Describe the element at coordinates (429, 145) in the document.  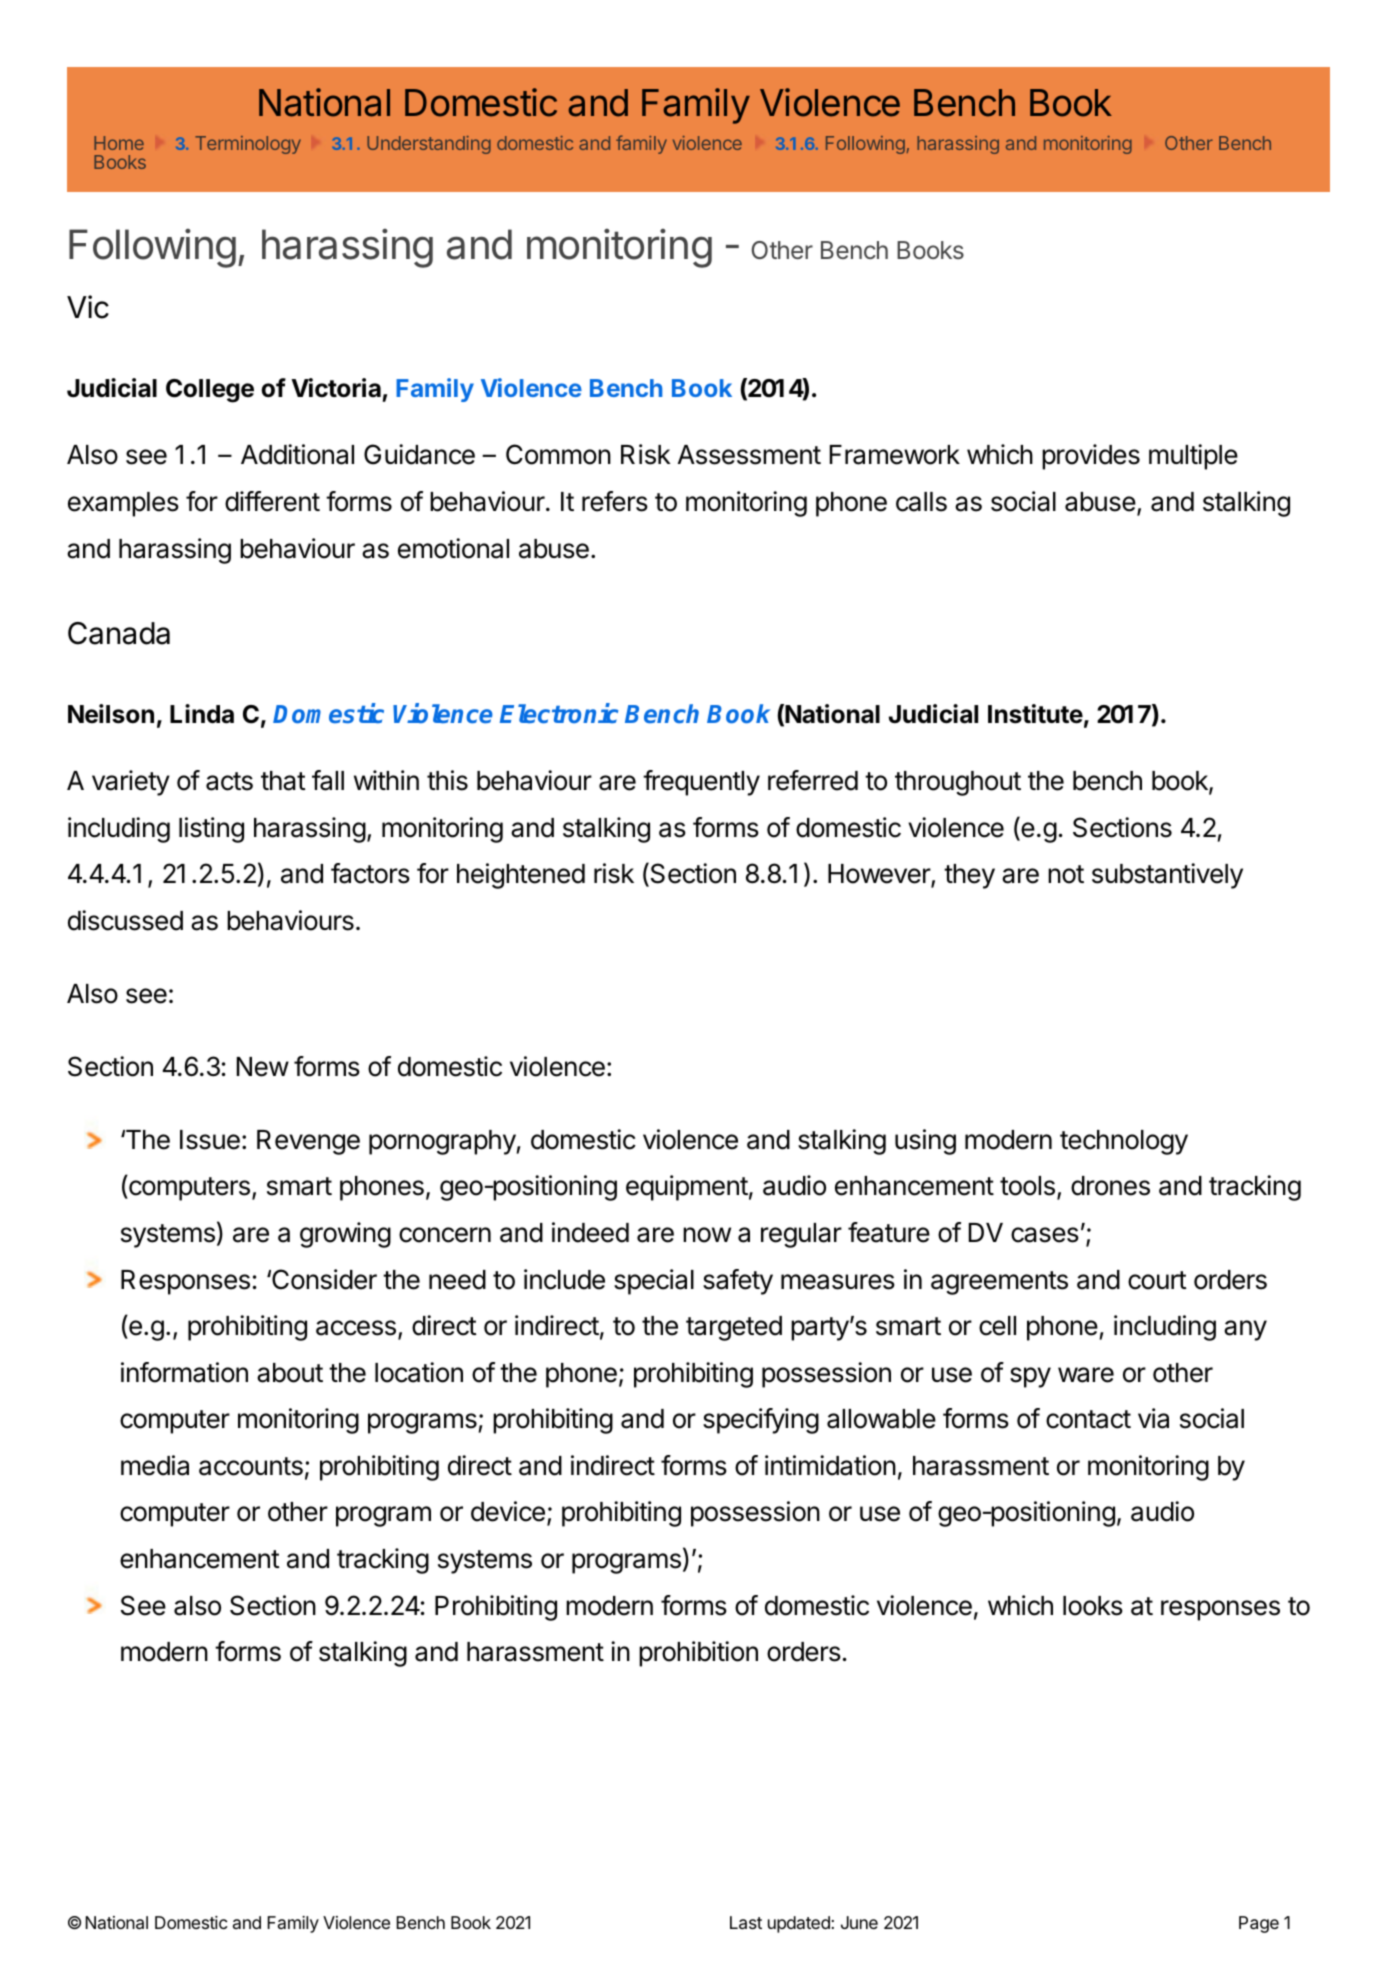
I see `Understanding` at that location.
